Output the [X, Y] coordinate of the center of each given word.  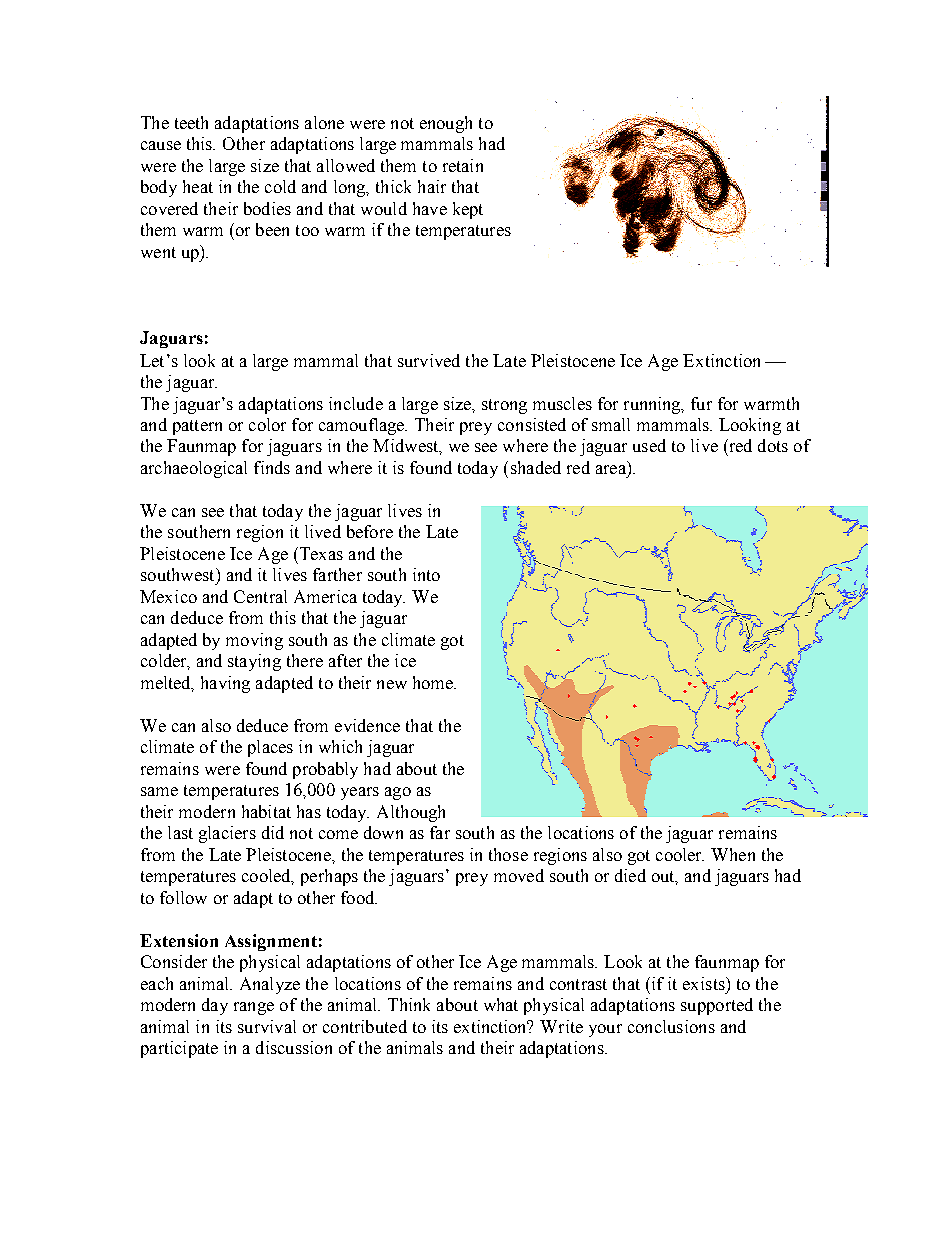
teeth [191, 122]
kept [468, 210]
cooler [680, 854]
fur [701, 403]
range [254, 1008]
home [434, 682]
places [270, 748]
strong [504, 406]
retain [463, 165]
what [501, 1004]
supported [717, 1006]
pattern [197, 427]
